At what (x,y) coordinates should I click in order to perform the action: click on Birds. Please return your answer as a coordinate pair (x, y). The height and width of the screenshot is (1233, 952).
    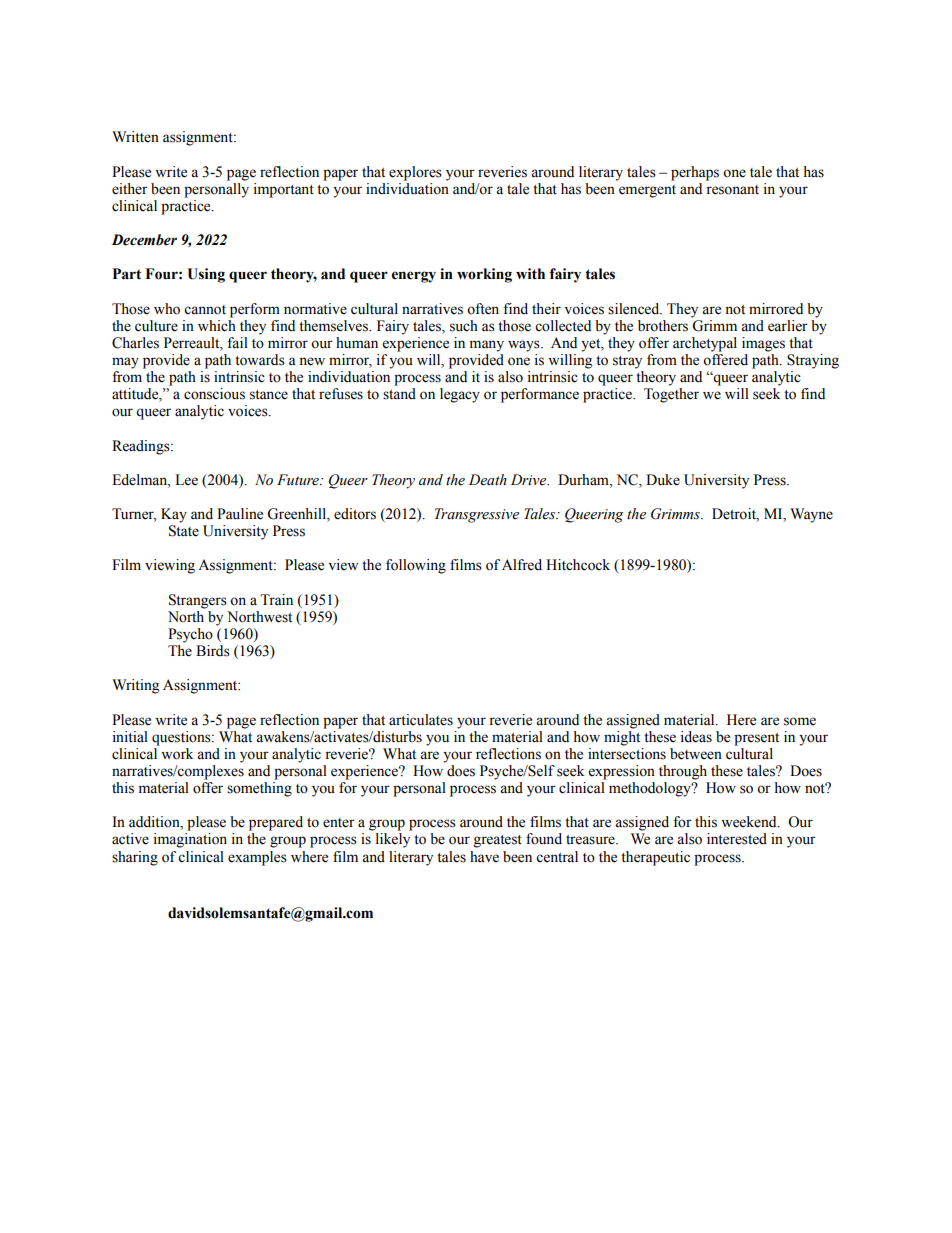
    Looking at the image, I should click on (213, 651).
